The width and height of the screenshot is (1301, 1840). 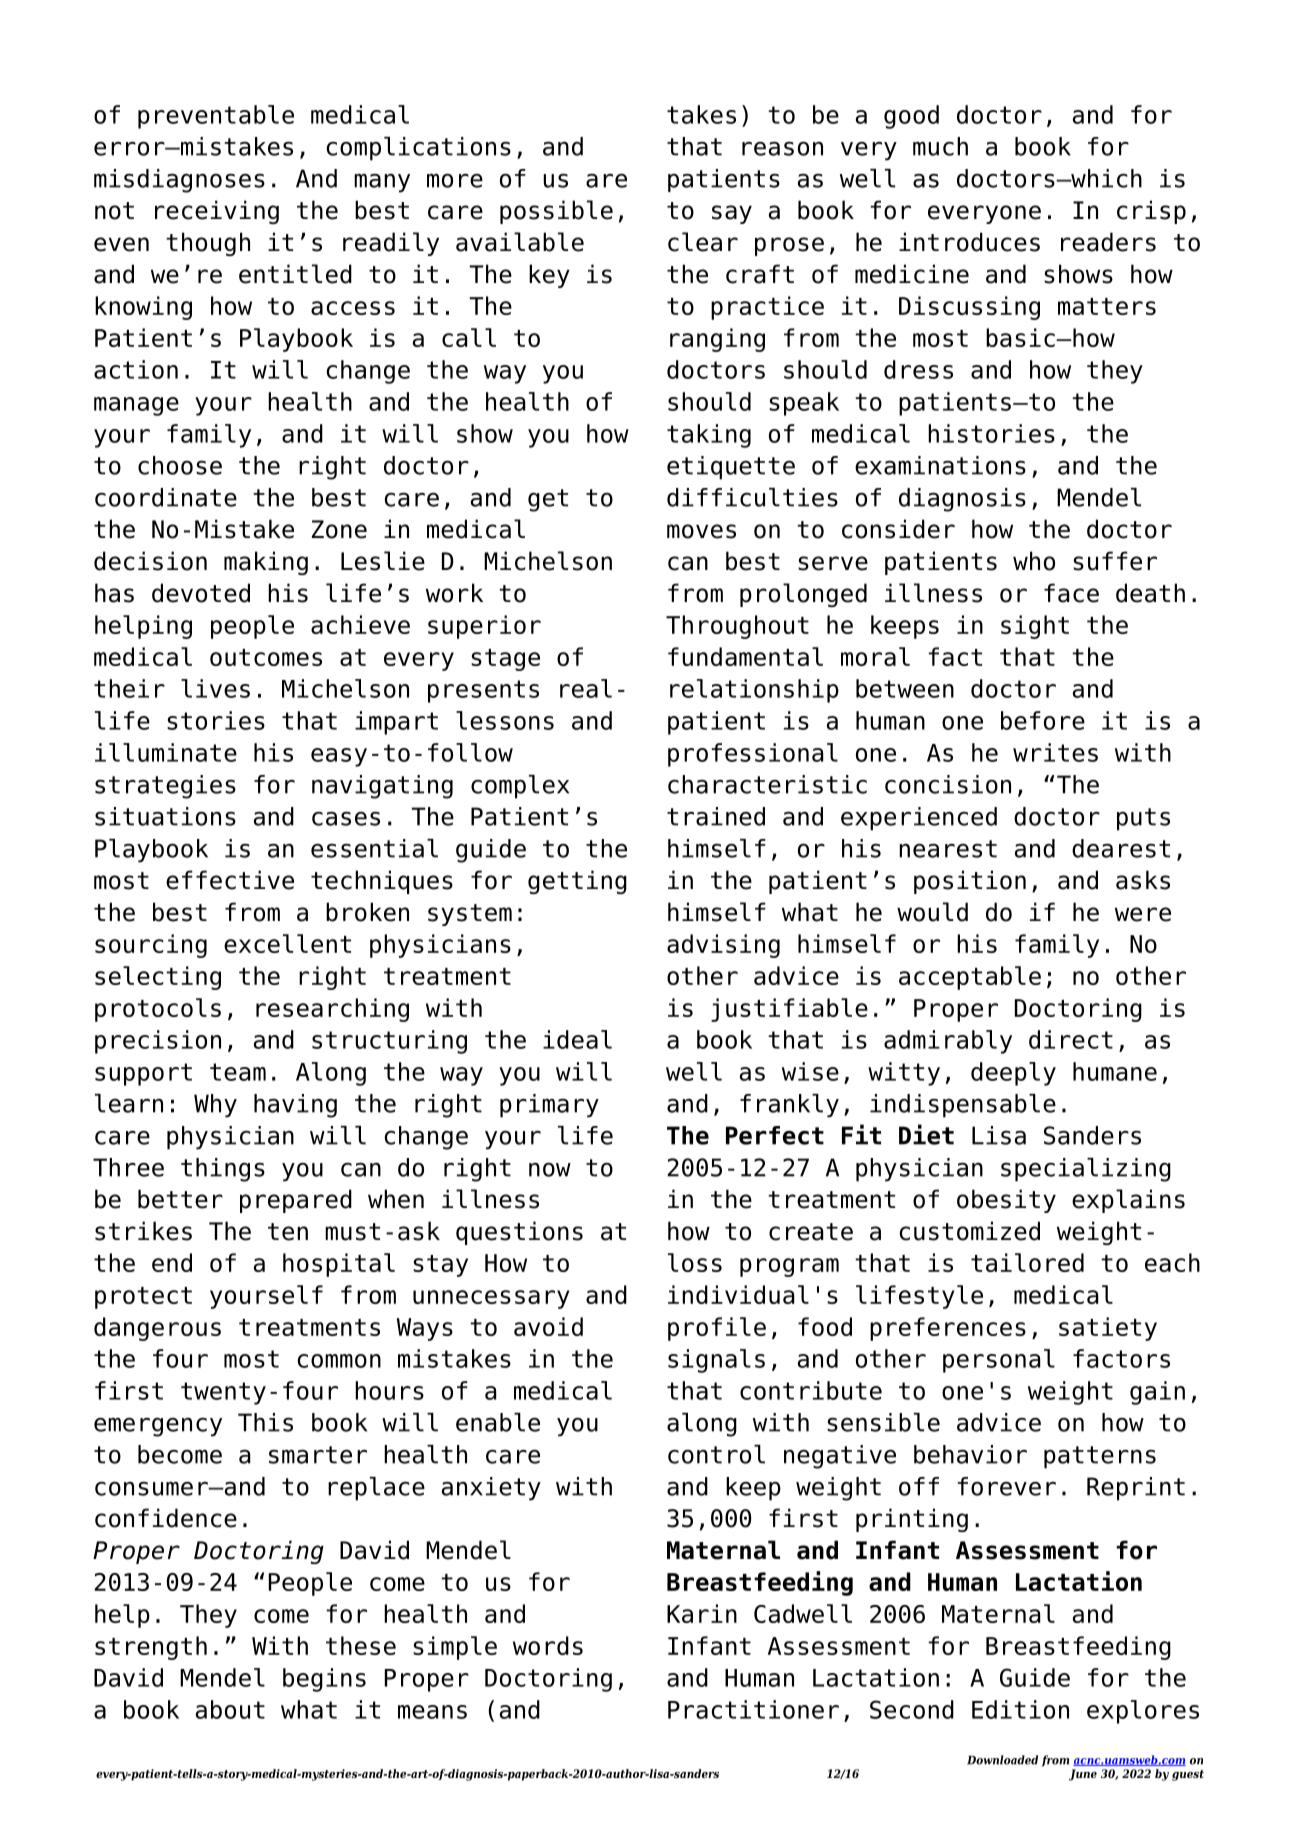 What do you see at coordinates (157, 1329) in the screenshot?
I see `dangerous` at bounding box center [157, 1329].
